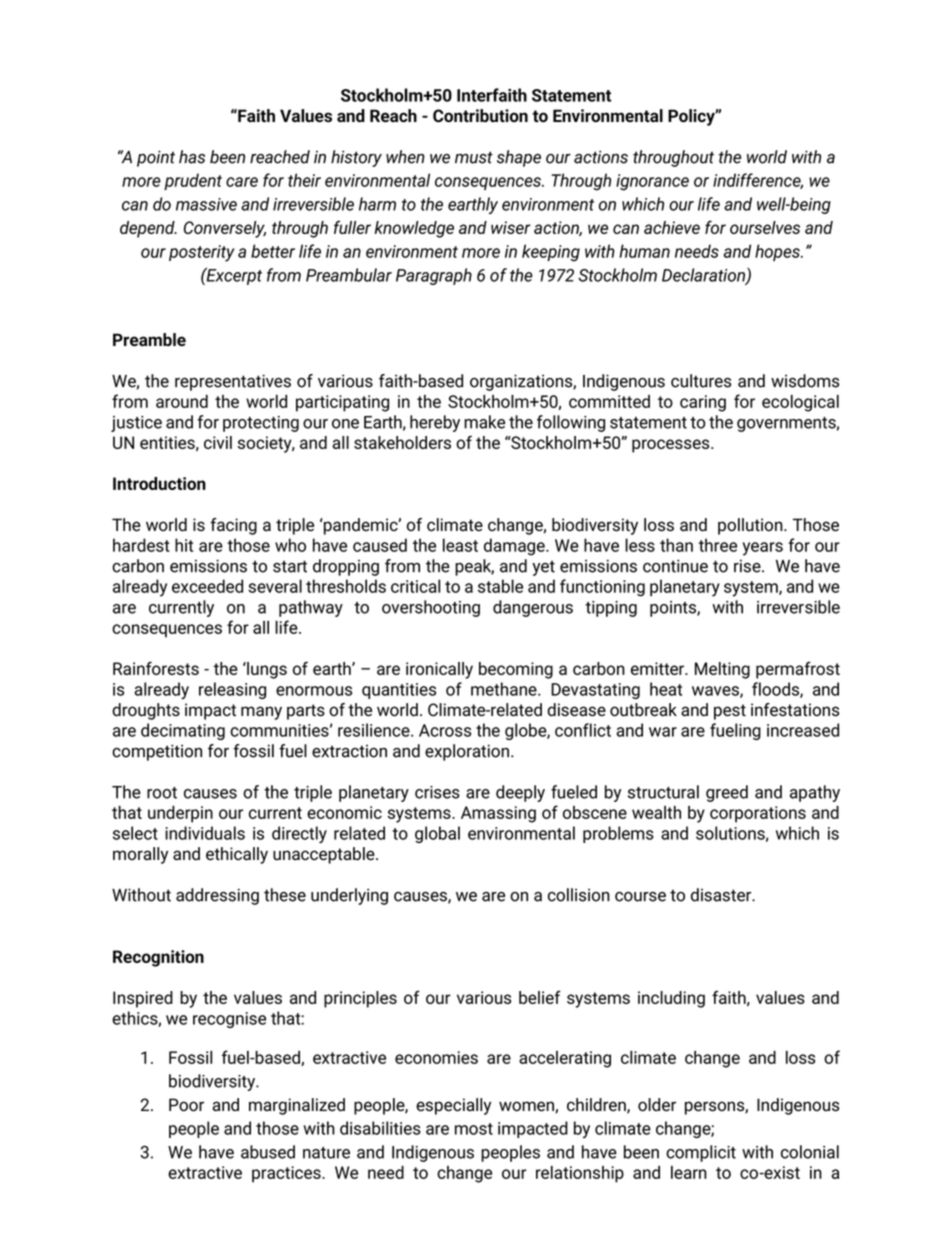  Describe the element at coordinates (268, 1152) in the page. I see `abused` at that location.
